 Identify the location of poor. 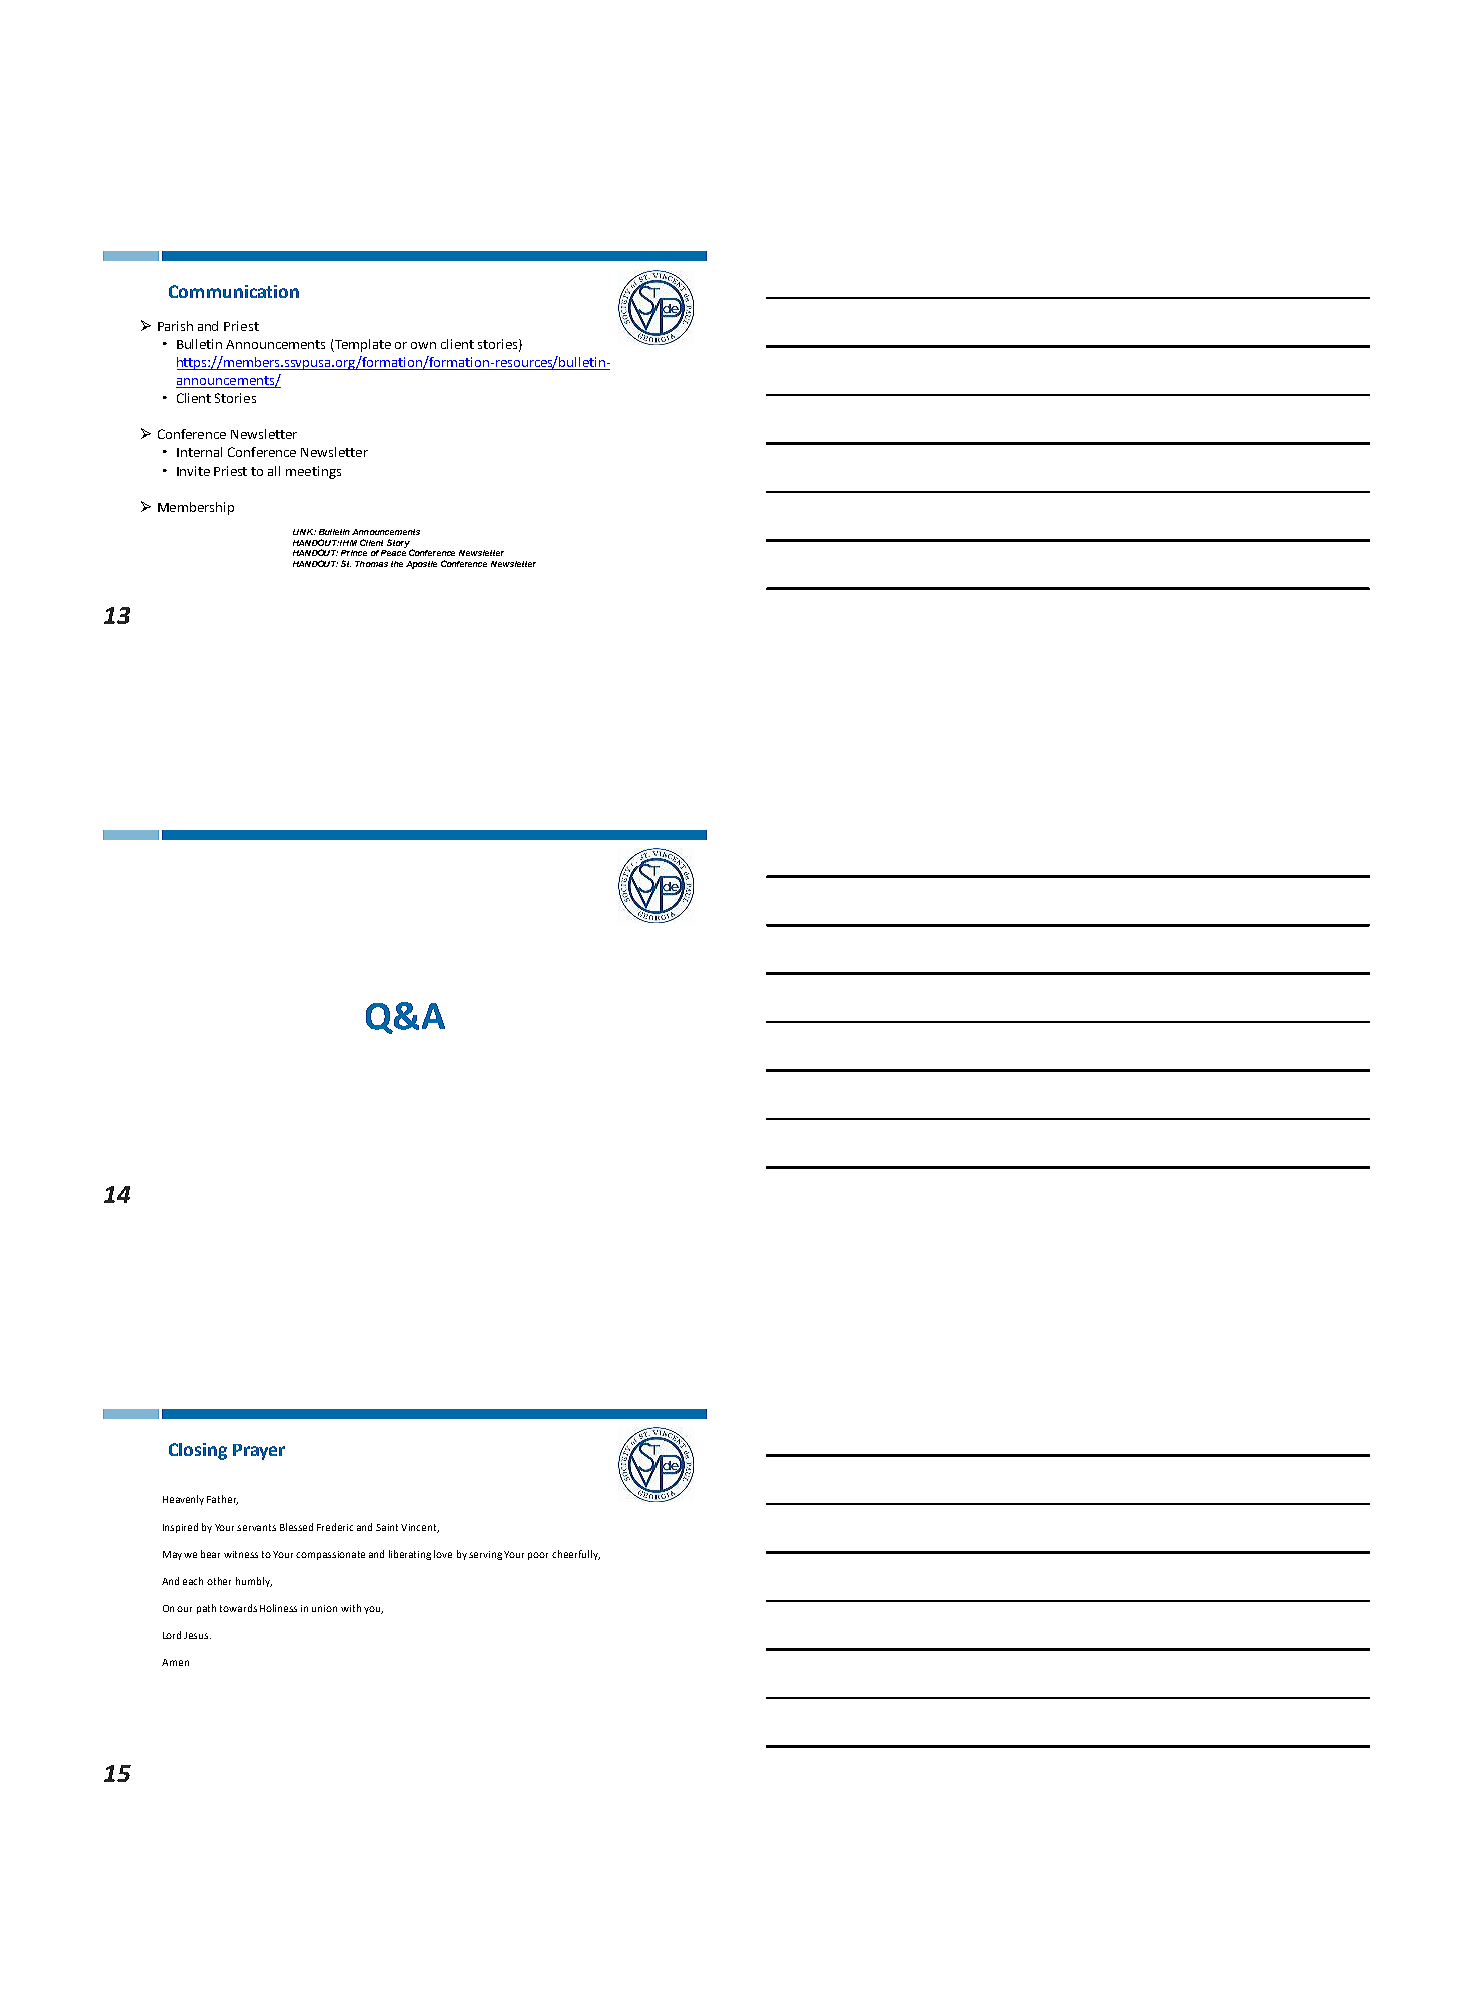
(538, 1556).
